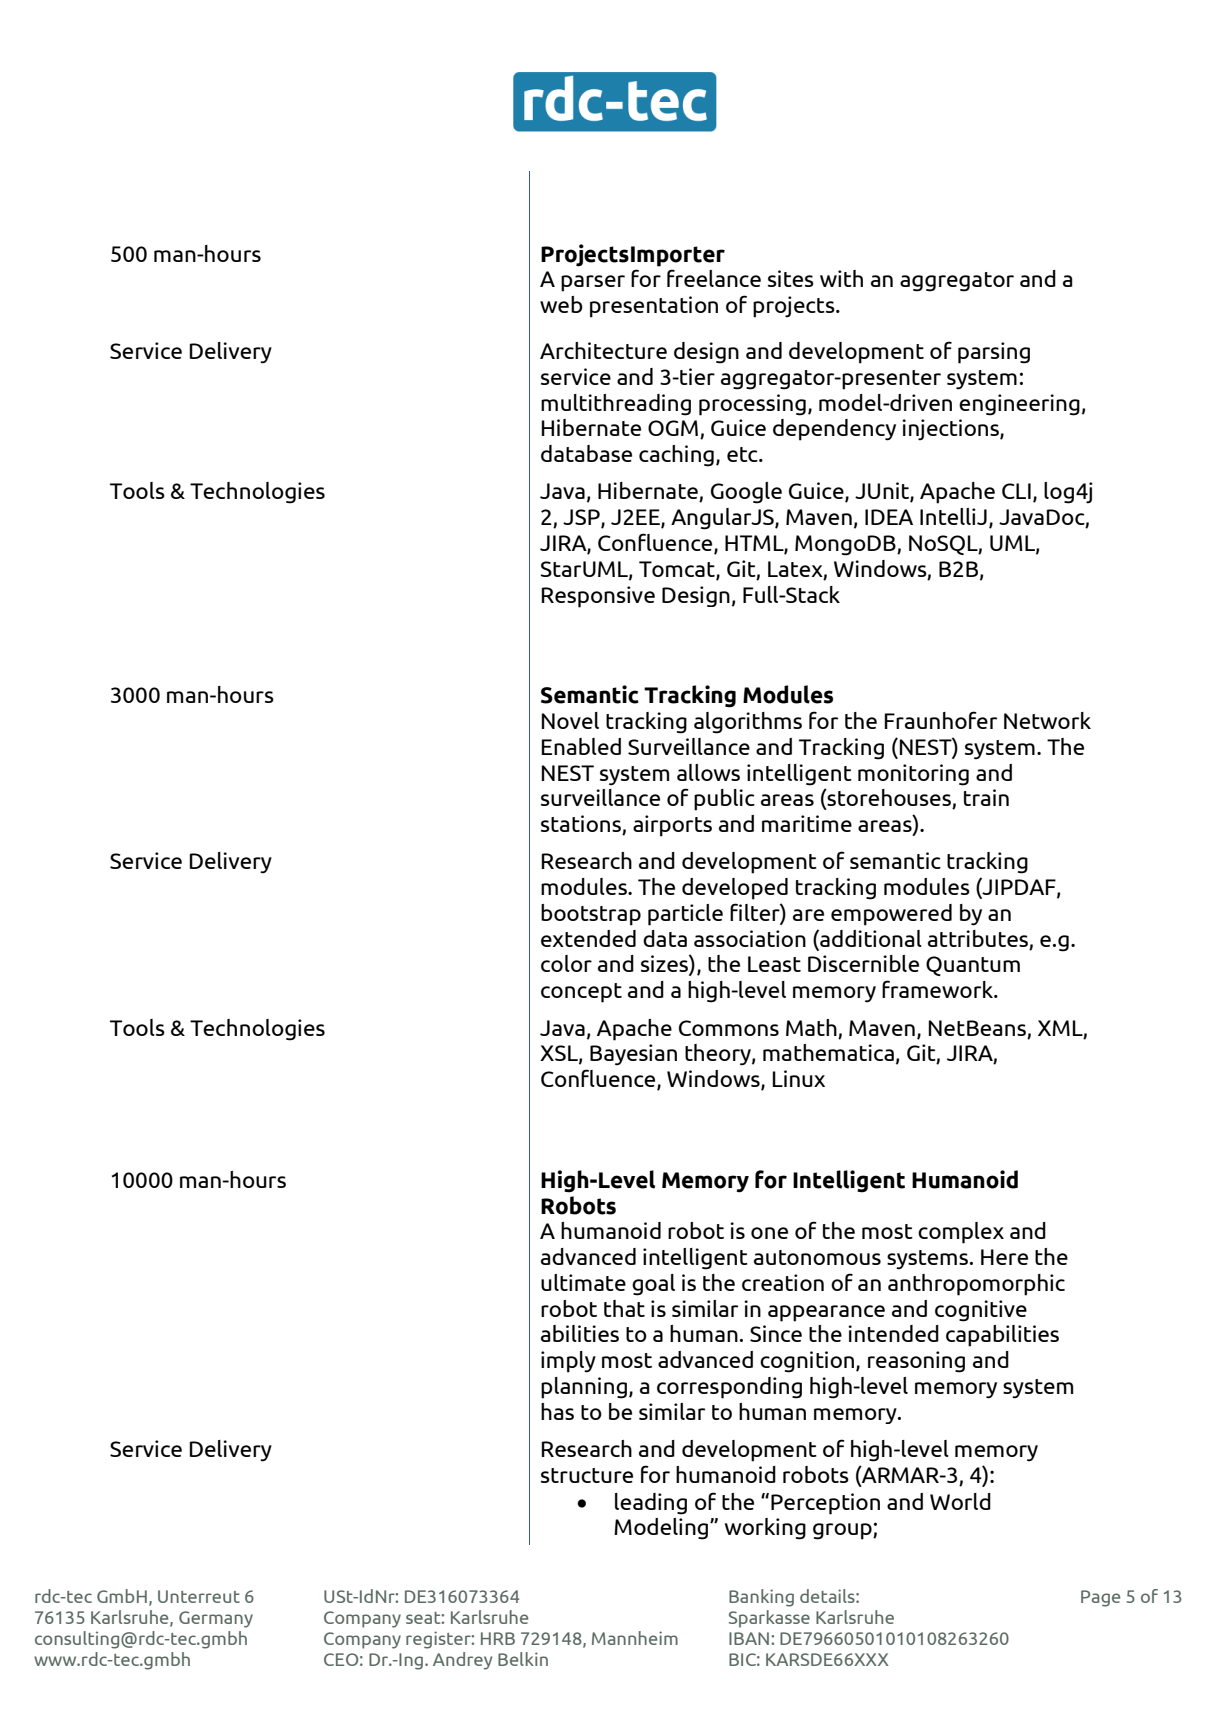  What do you see at coordinates (568, 1362) in the screenshot?
I see `imply` at bounding box center [568, 1362].
